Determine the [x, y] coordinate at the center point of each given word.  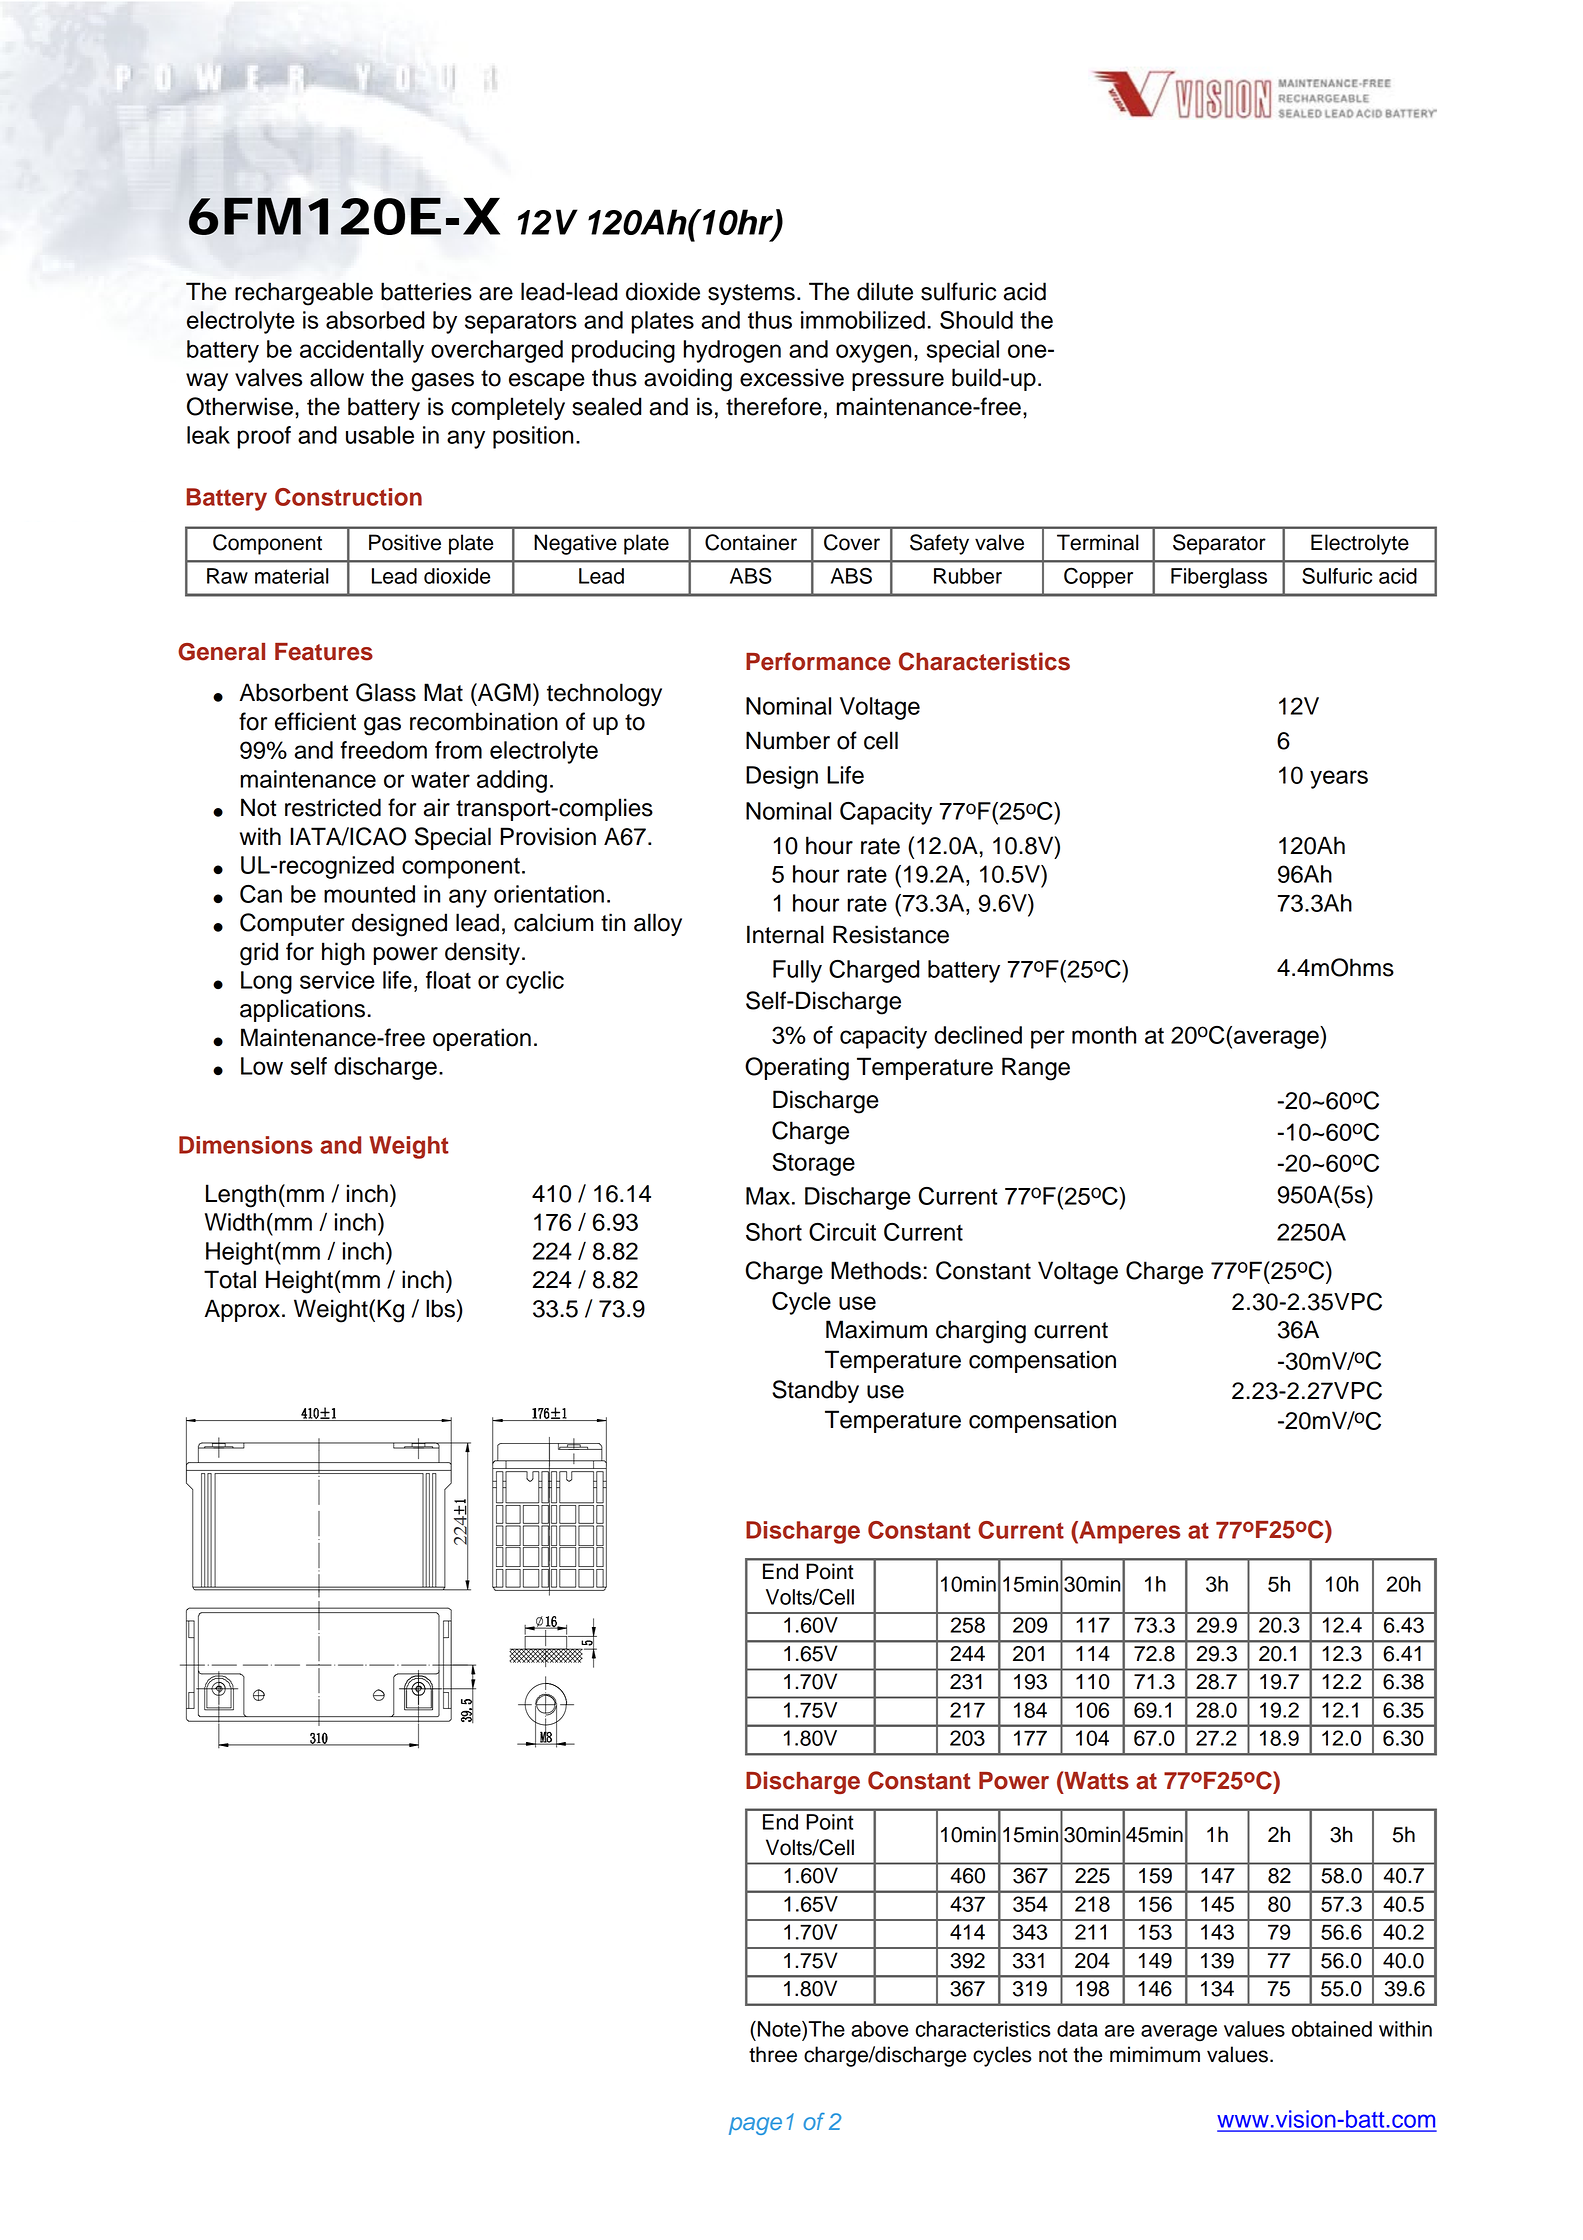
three [773, 2054]
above [880, 2029]
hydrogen [732, 351]
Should [976, 320]
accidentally [362, 351]
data [1077, 2029]
